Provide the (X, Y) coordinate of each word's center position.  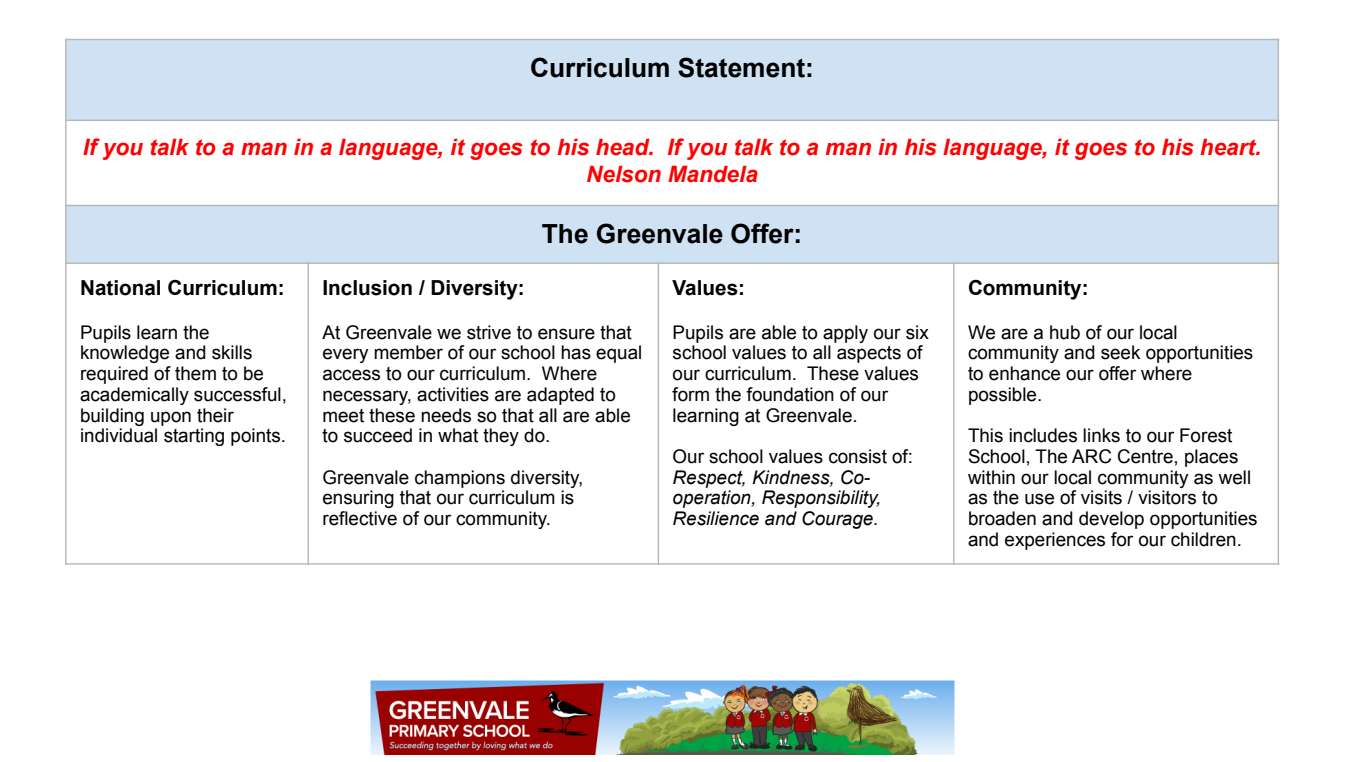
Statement (741, 67)
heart (1229, 147)
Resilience (716, 518)
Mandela (713, 174)
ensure (566, 334)
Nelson (624, 174)
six (917, 332)
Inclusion (367, 288)
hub (1065, 332)
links (1101, 435)
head (624, 147)
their (215, 415)
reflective (360, 518)
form (690, 394)
